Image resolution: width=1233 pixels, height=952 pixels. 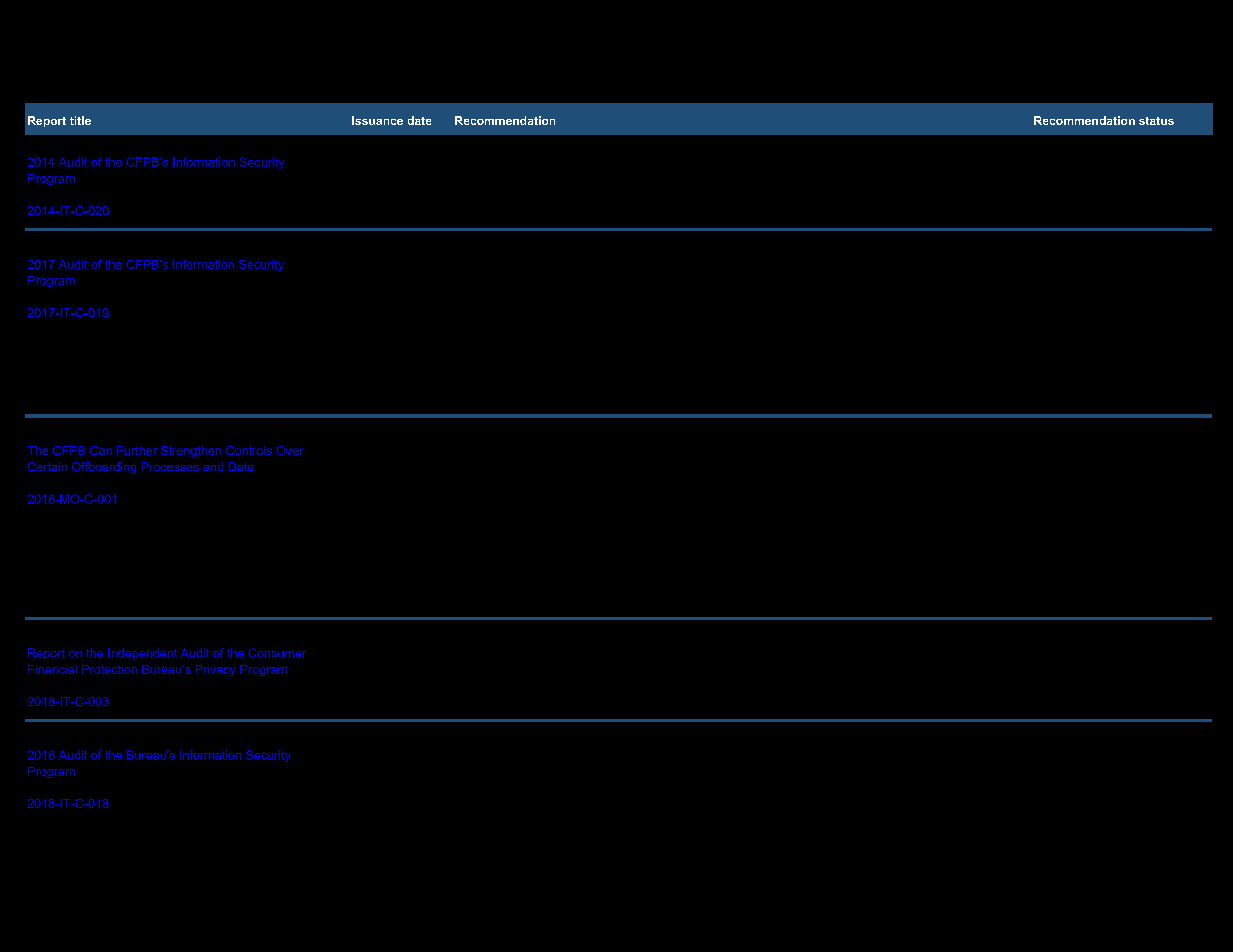 I want to click on Independent, so click(x=142, y=654).
